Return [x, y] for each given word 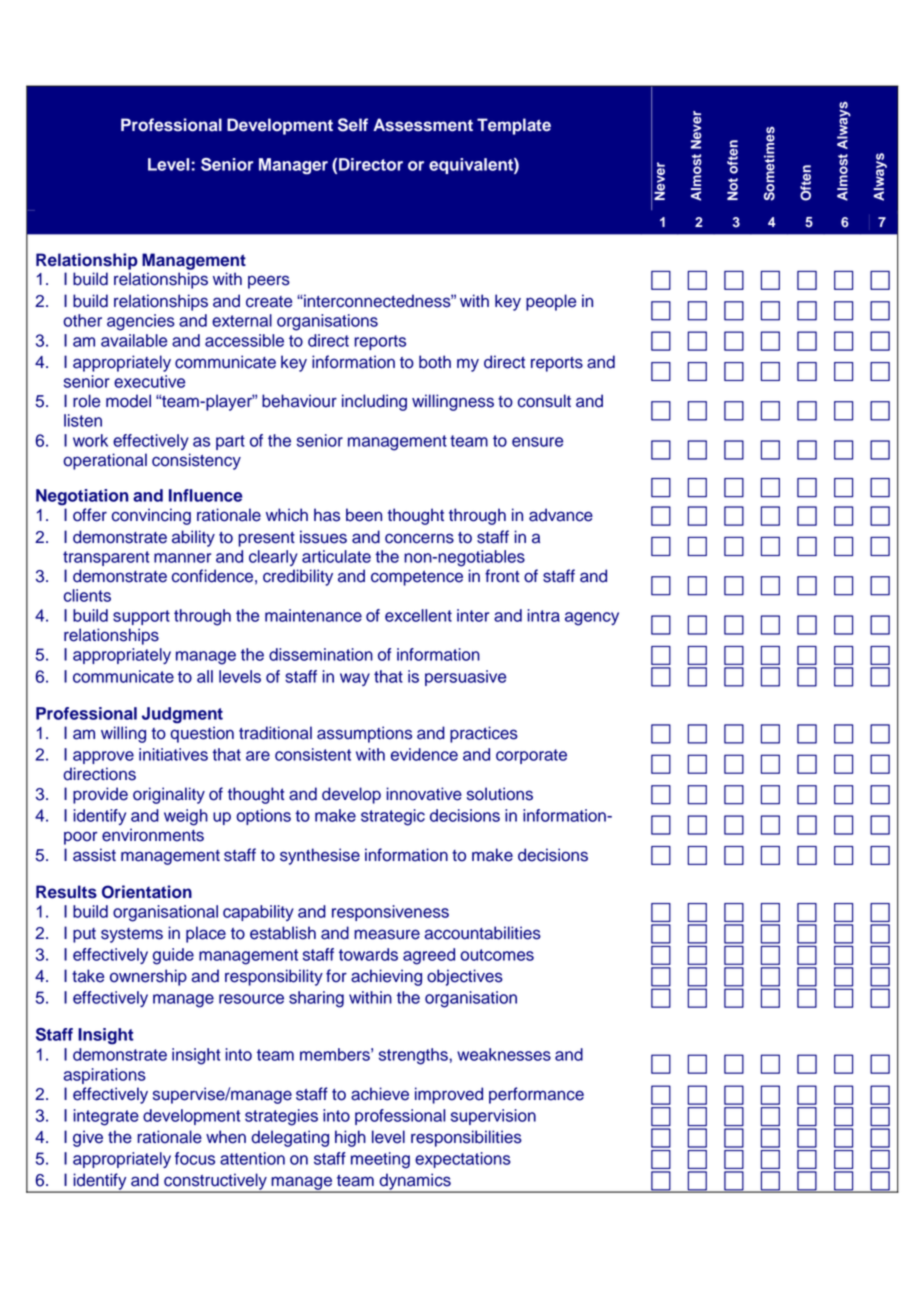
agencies [141, 322]
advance [561, 515]
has [327, 515]
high [350, 1138]
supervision [493, 1117]
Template [514, 126]
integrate [106, 1117]
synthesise [320, 856]
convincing [151, 516]
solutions [500, 794]
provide [100, 795]
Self [353, 125]
